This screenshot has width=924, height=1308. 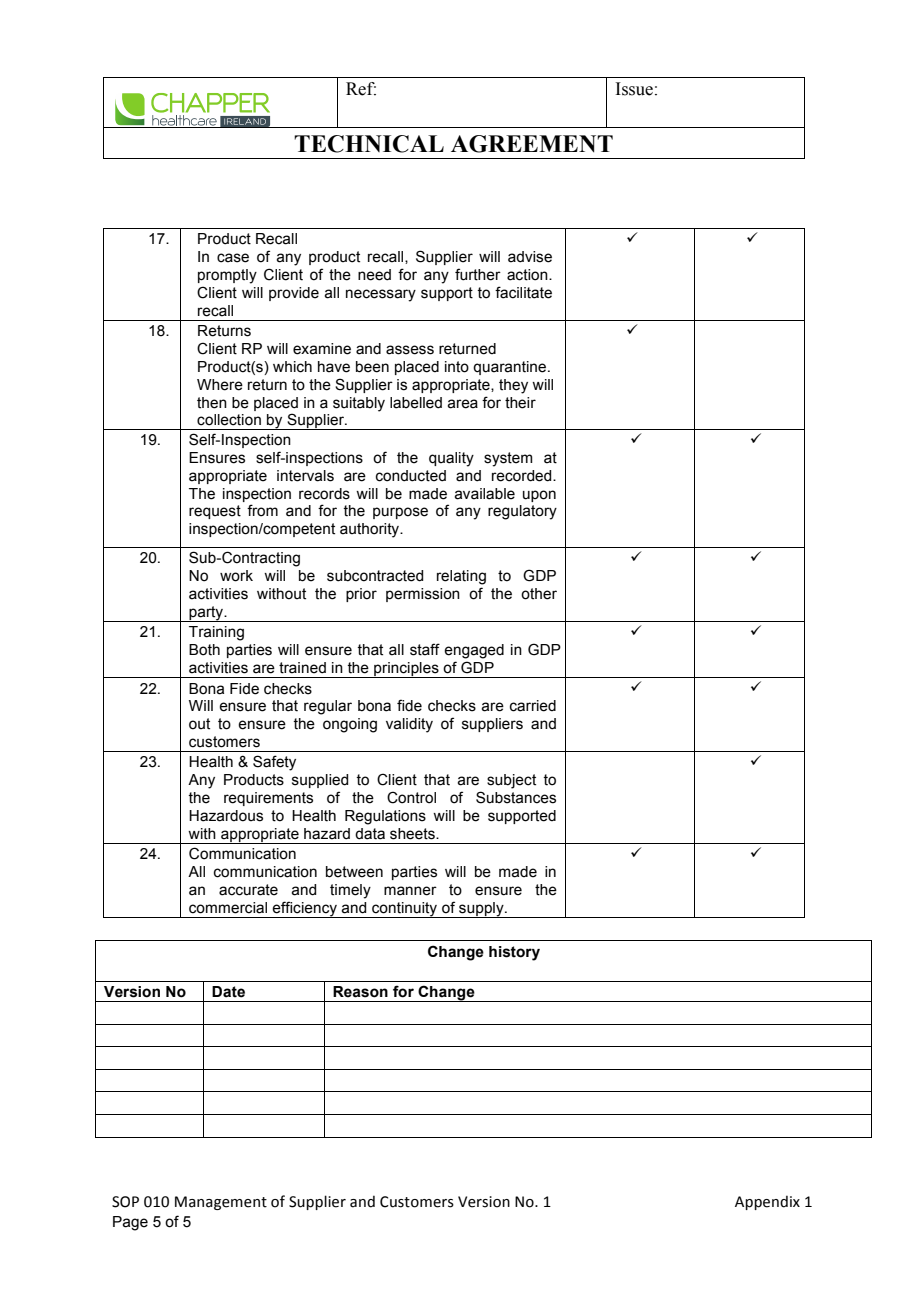 I want to click on TECHNICAL, so click(x=369, y=144).
